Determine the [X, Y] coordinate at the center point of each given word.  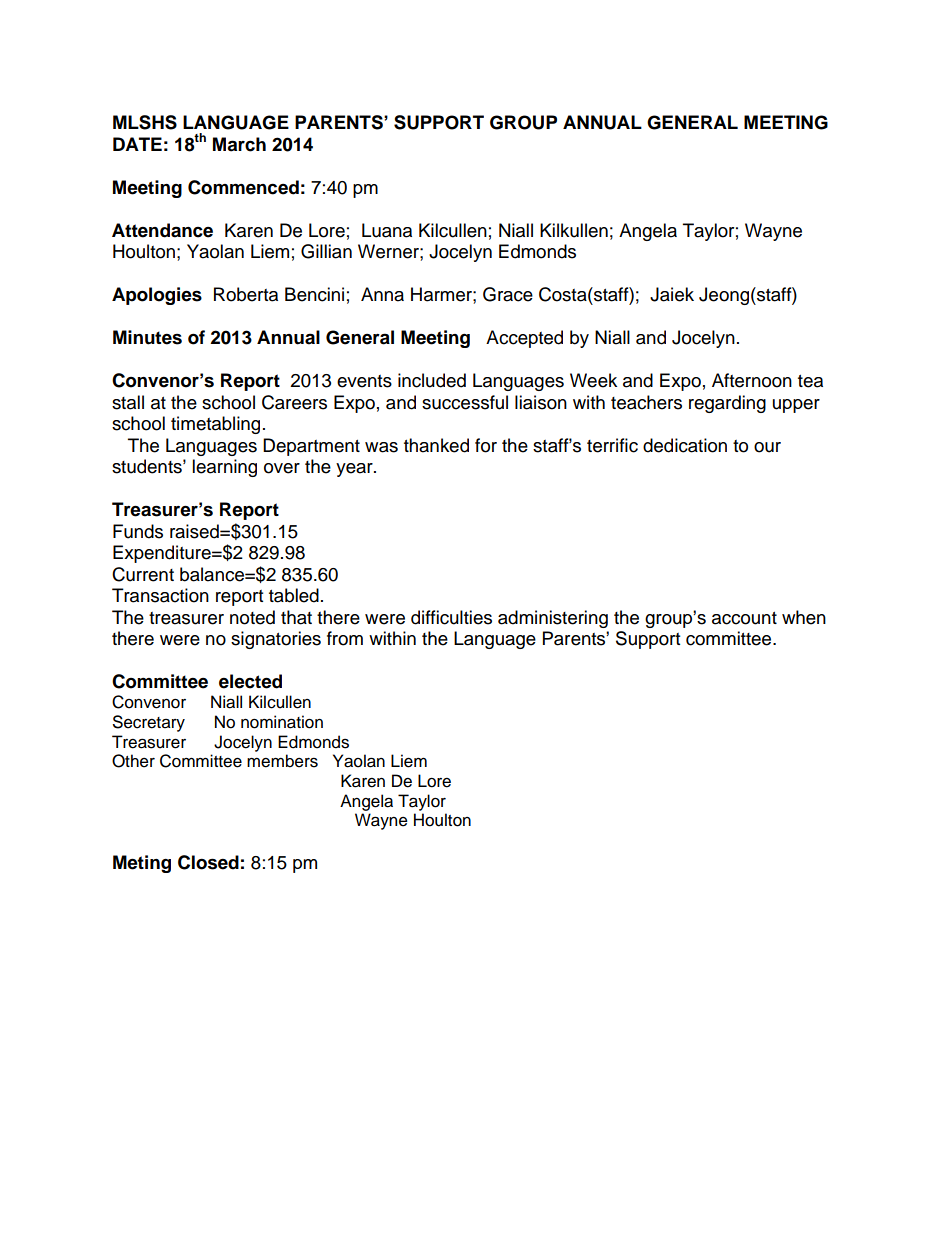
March [239, 144]
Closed [208, 862]
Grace [508, 294]
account [744, 618]
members [282, 761]
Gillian [326, 251]
